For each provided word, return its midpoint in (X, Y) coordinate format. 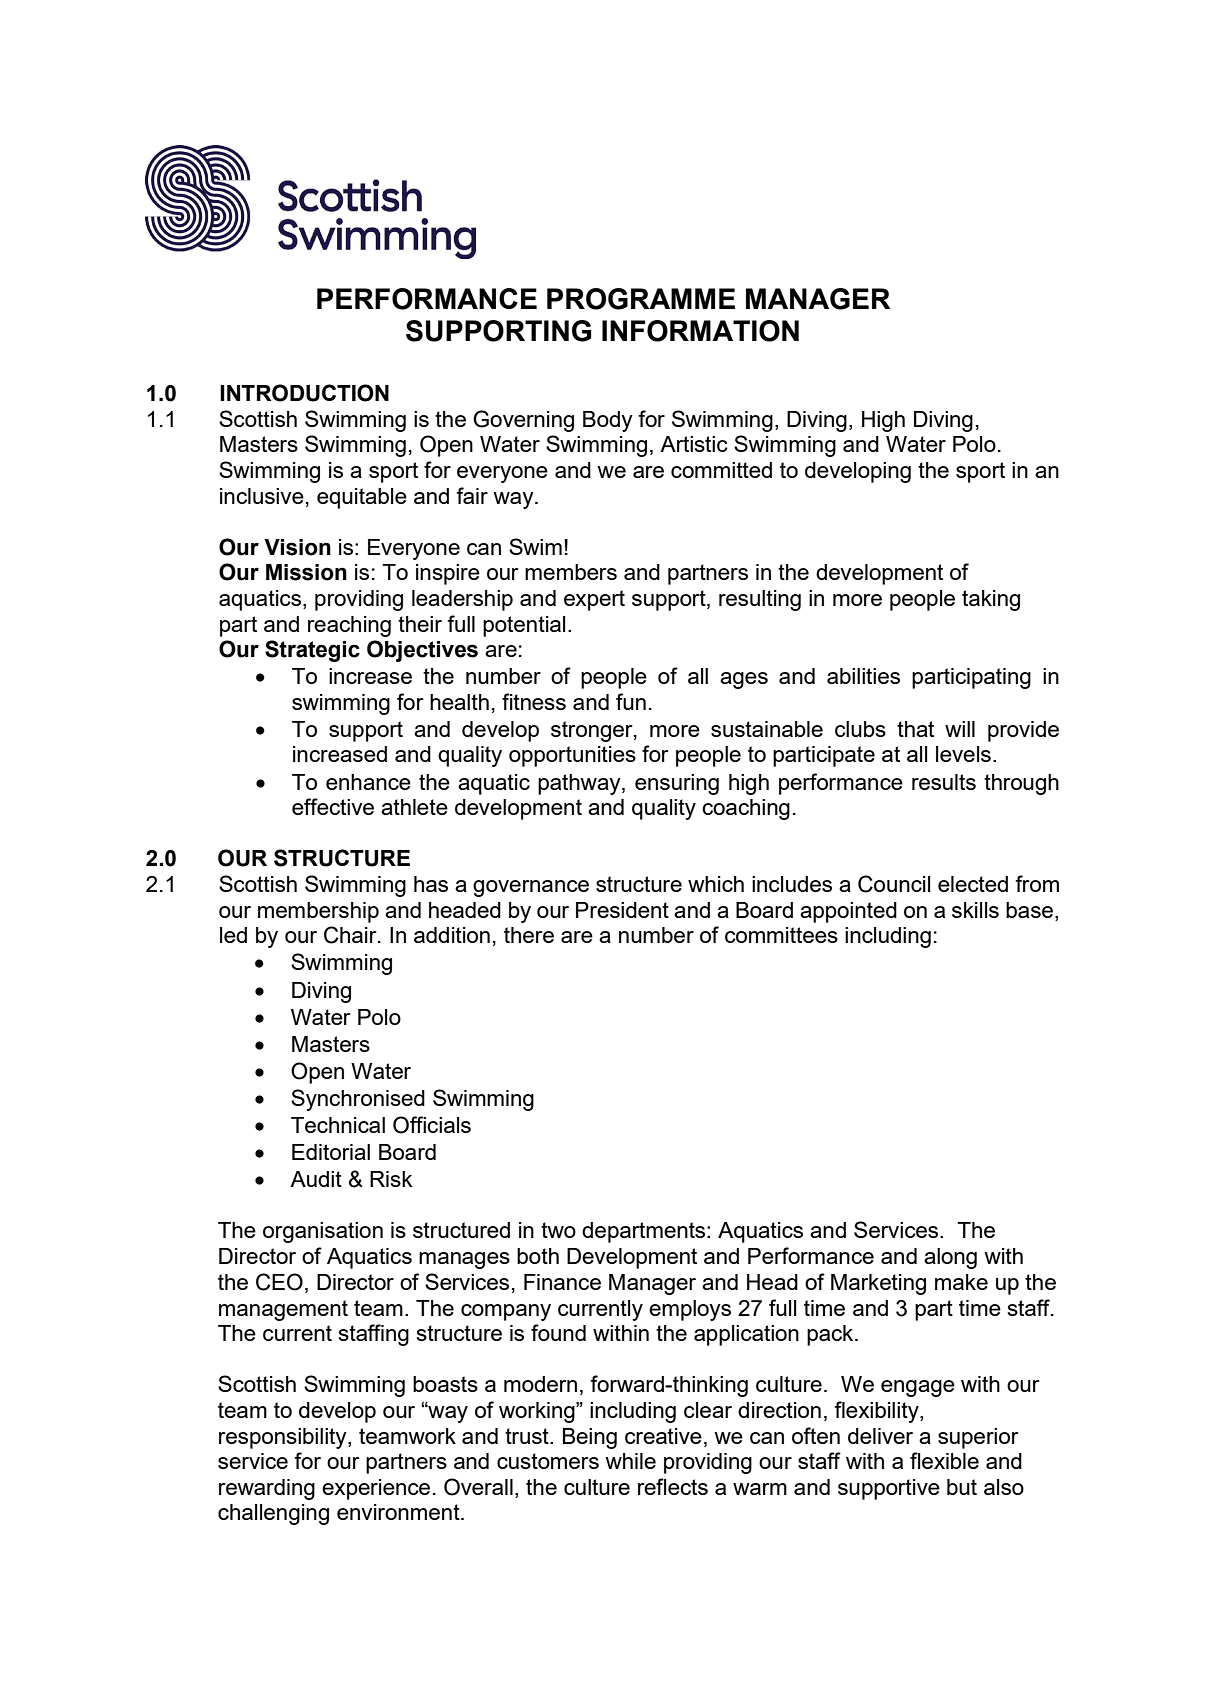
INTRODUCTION (304, 393)
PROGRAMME (641, 299)
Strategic (312, 651)
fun (631, 701)
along (950, 1258)
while (630, 1461)
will (960, 729)
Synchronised (358, 1100)
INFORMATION (700, 331)
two (558, 1230)
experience (376, 1489)
